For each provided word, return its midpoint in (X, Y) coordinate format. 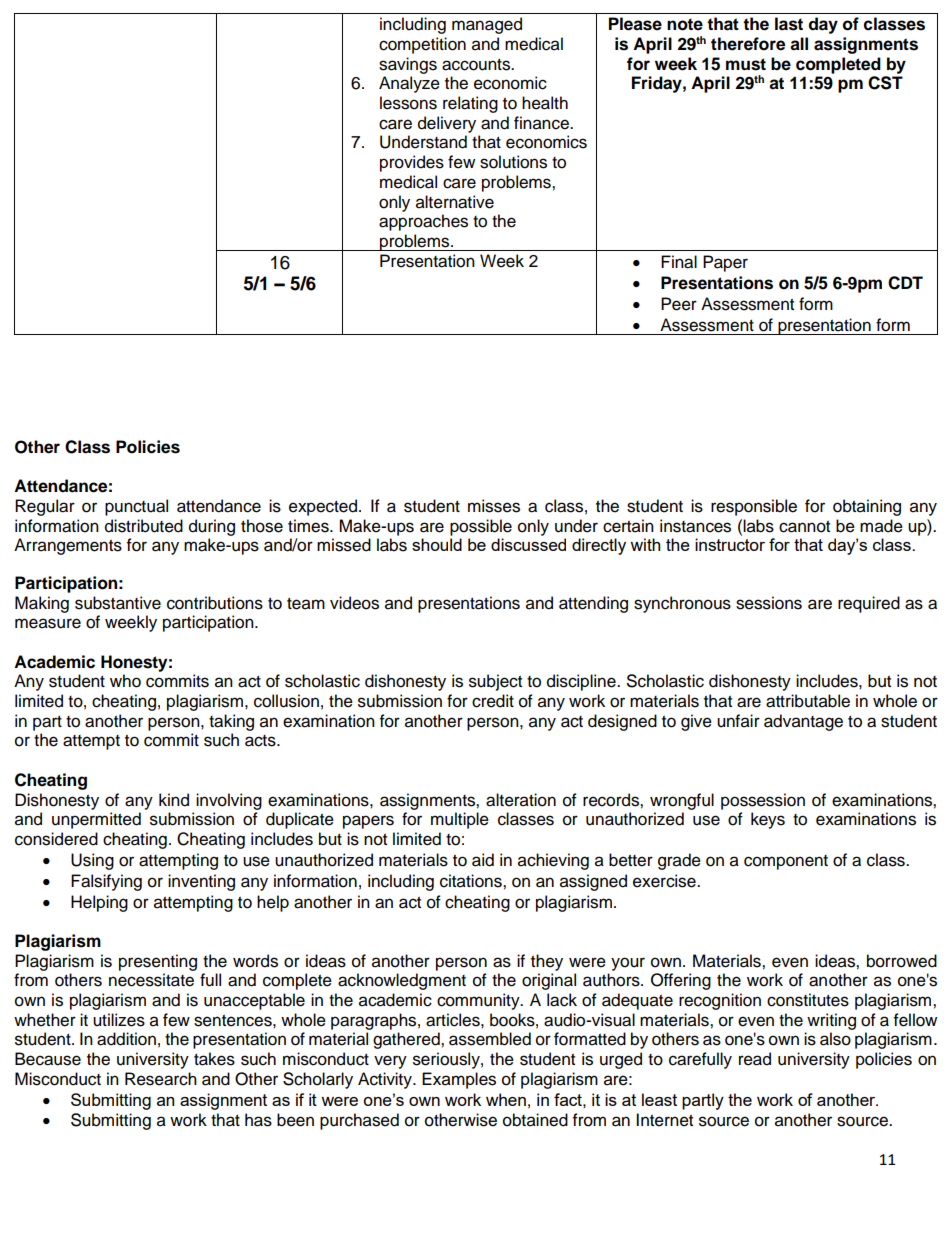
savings (408, 65)
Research (161, 1079)
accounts (477, 65)
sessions (769, 603)
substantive (118, 603)
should (437, 544)
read (755, 1059)
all (799, 44)
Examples (459, 1080)
